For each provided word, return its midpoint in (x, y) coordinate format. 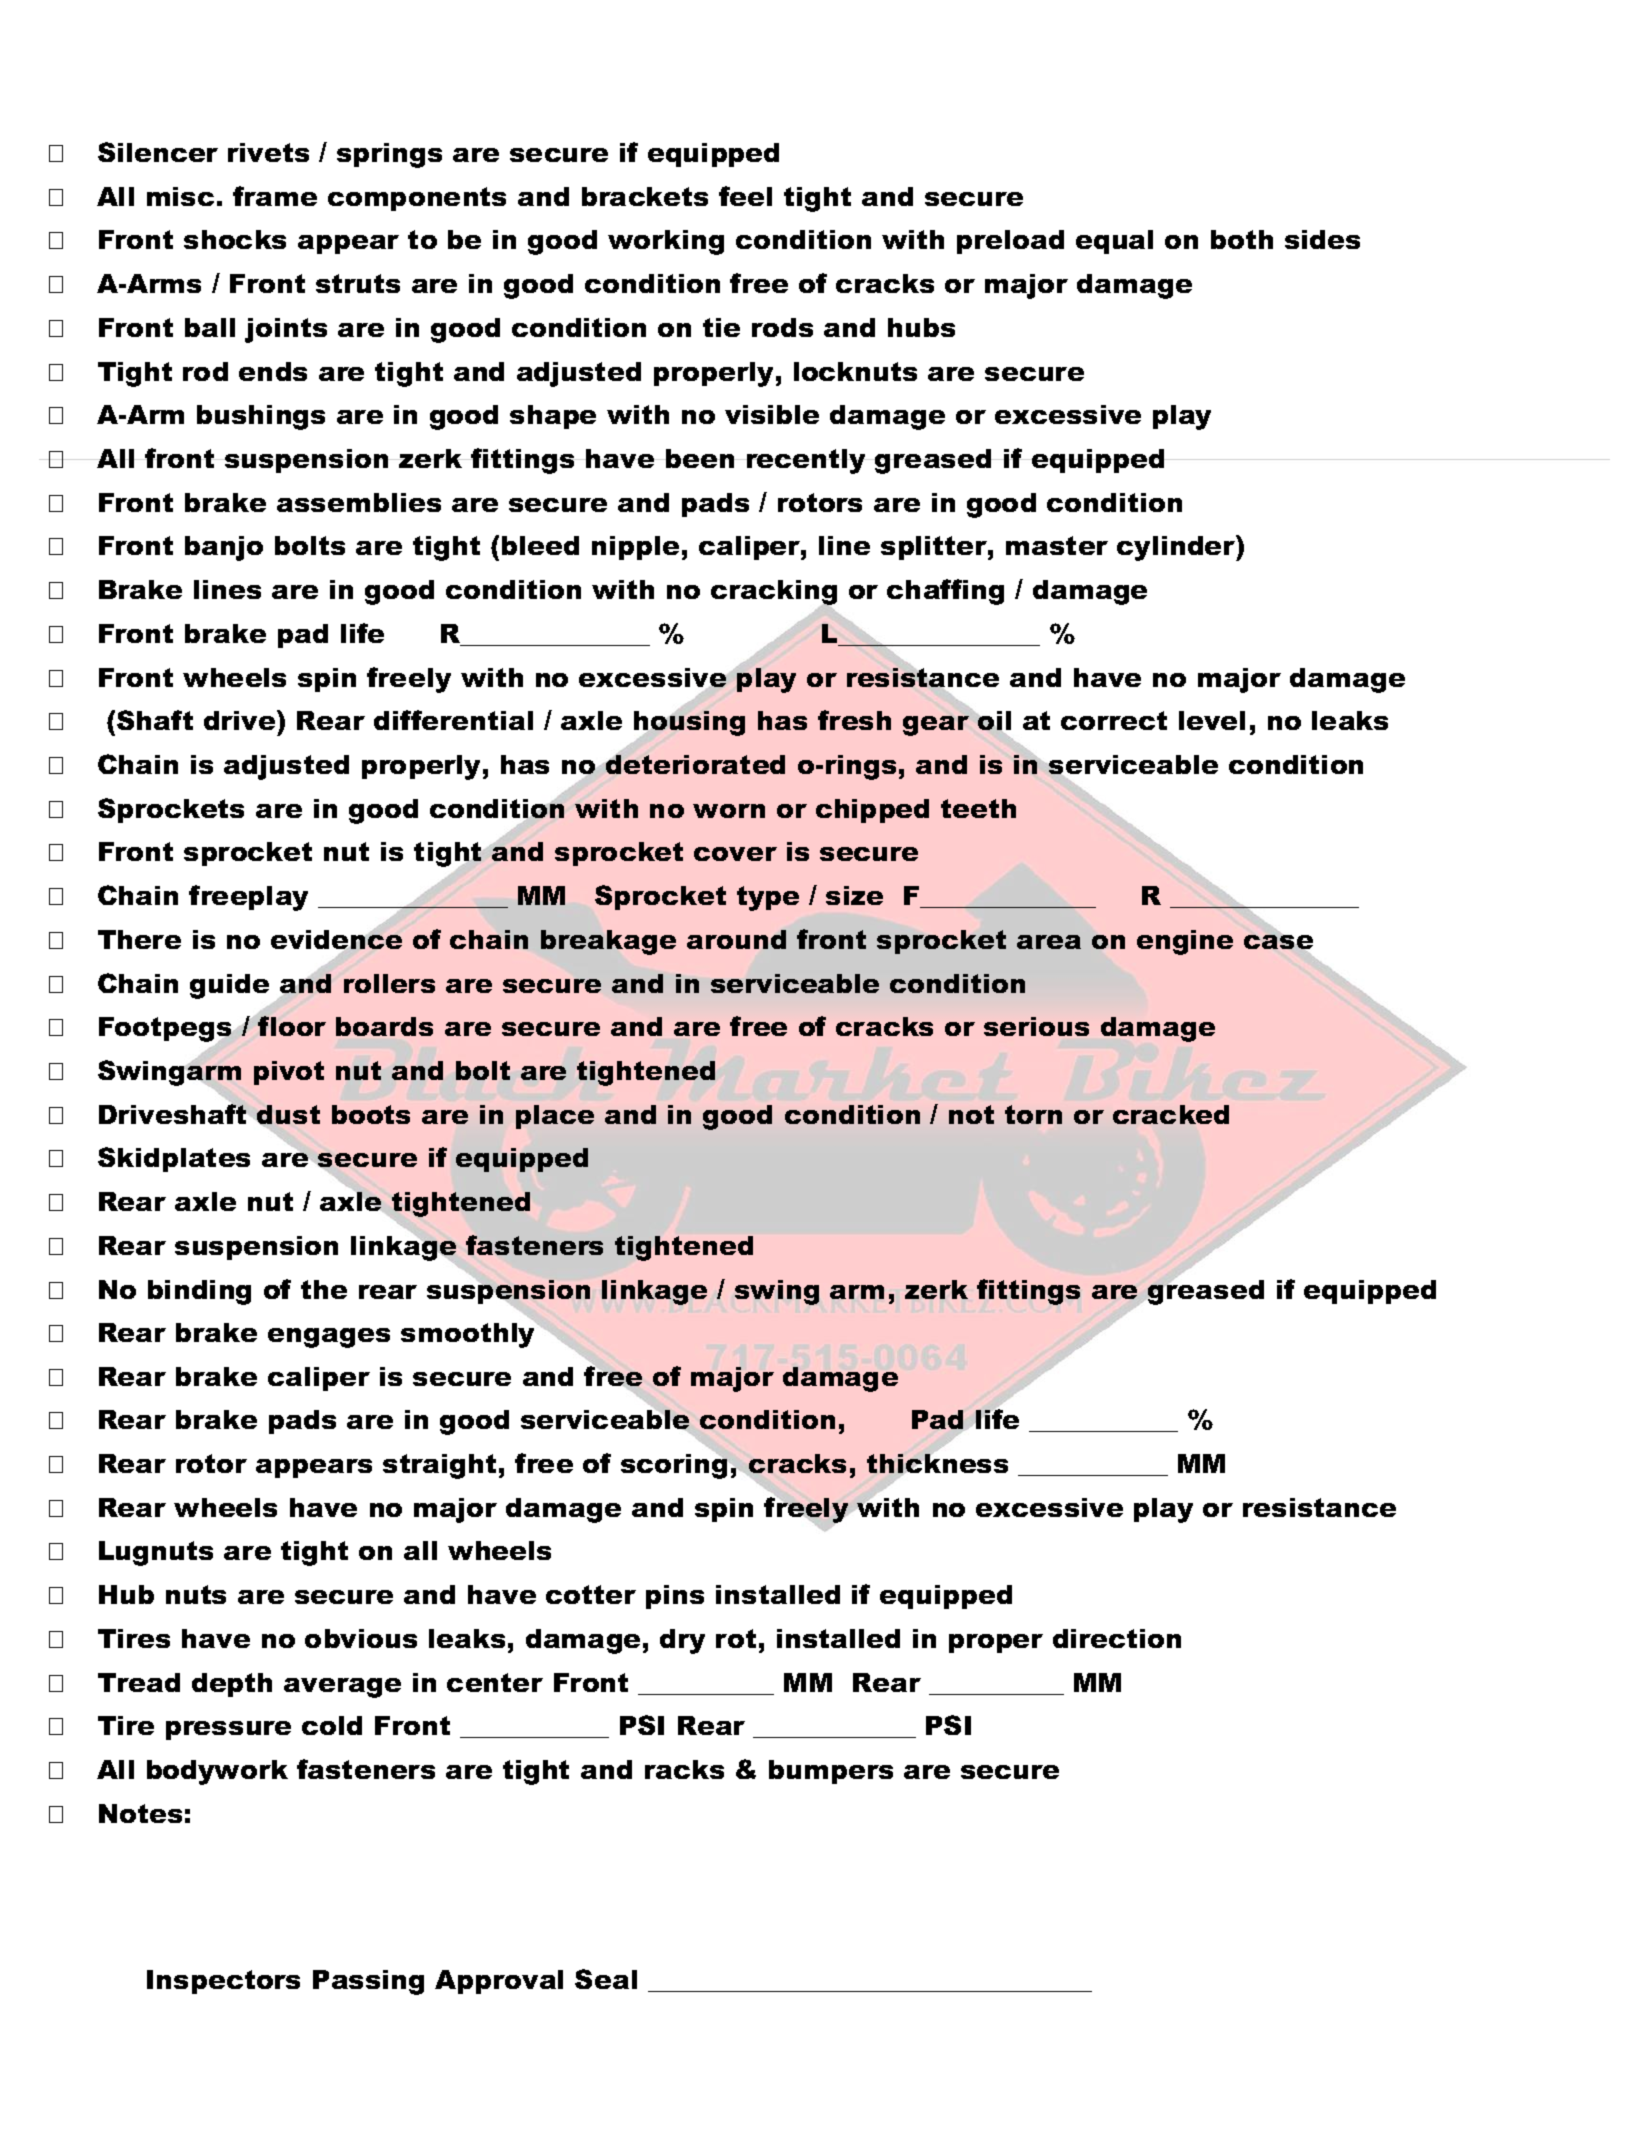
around (736, 939)
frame (275, 196)
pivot (289, 1073)
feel (745, 196)
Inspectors (223, 1982)
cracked (1171, 1114)
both (1242, 239)
